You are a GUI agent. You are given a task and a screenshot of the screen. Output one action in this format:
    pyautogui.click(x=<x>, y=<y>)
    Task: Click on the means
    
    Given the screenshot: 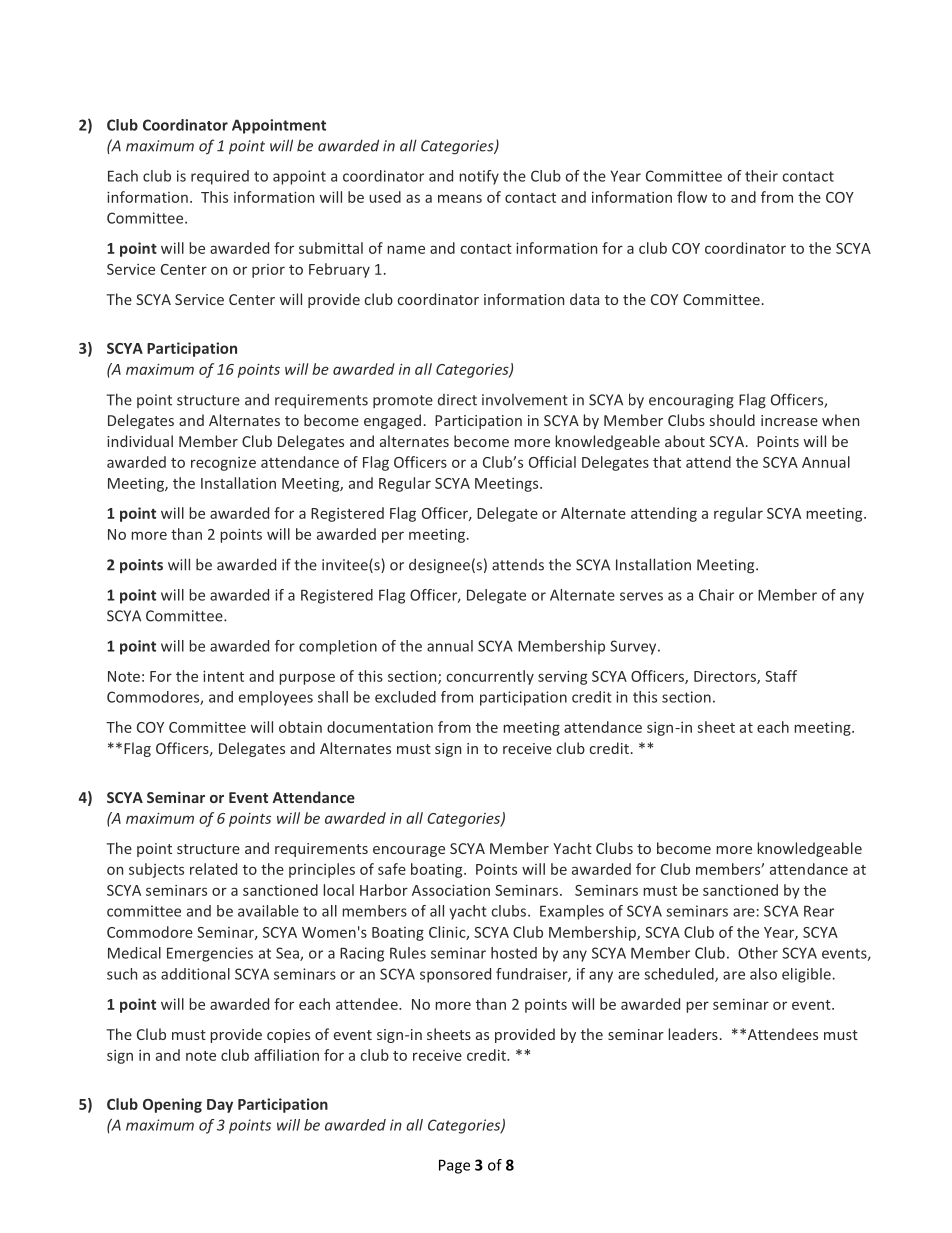 What is the action you would take?
    pyautogui.click(x=460, y=198)
